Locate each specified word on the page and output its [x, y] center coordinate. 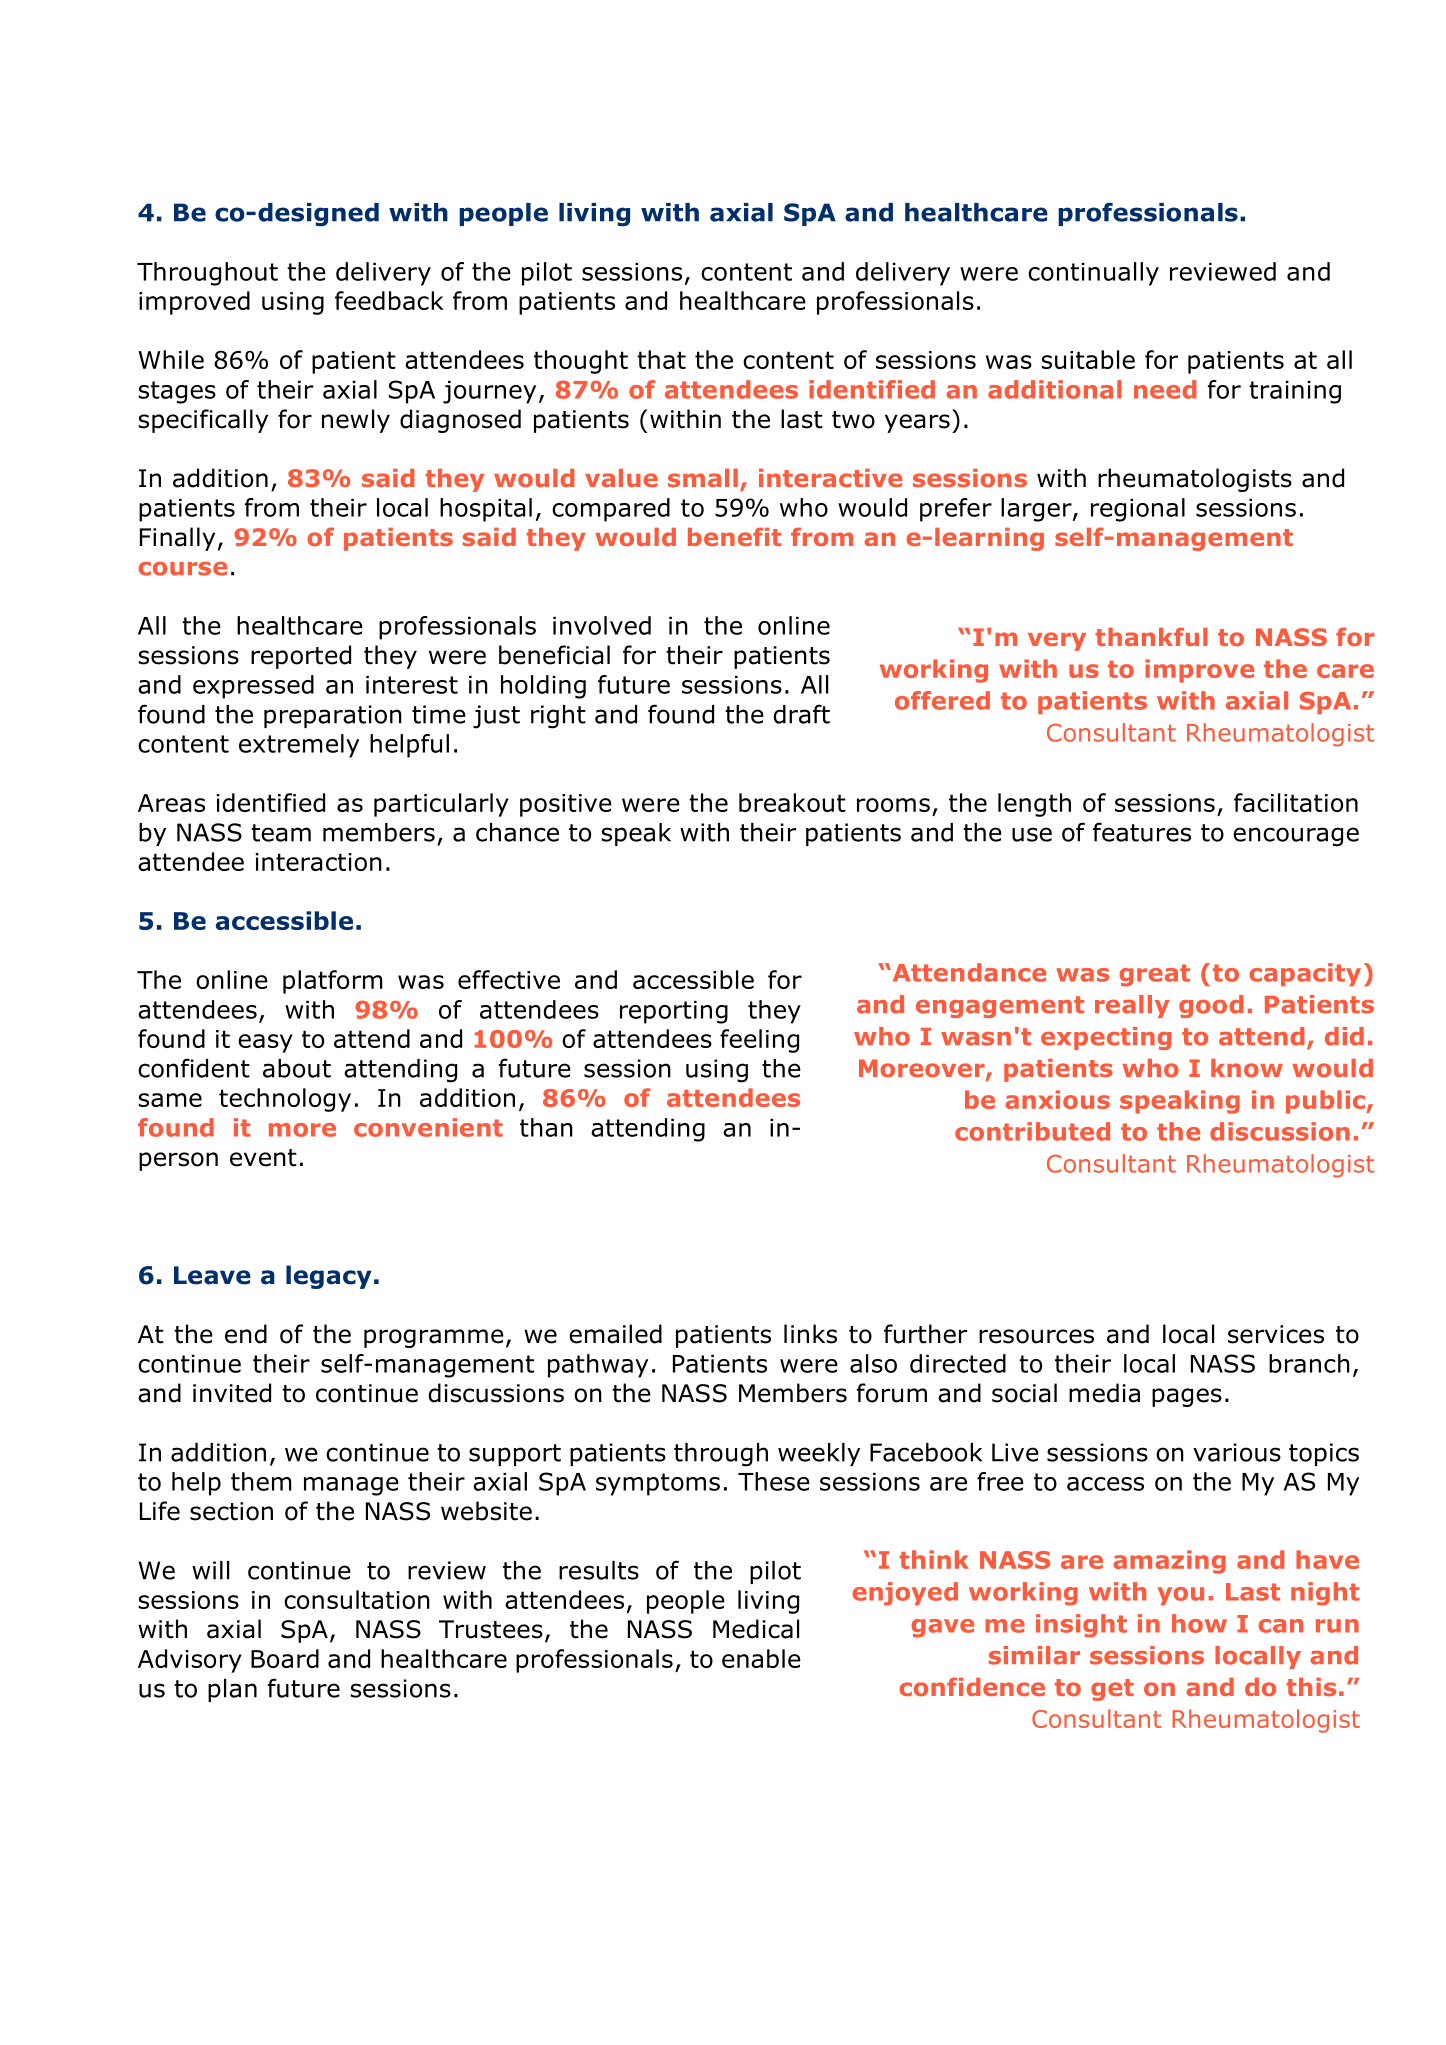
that [661, 359]
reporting [674, 1012]
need [1165, 389]
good [1211, 1006]
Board [285, 1658]
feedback [389, 300]
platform [332, 982]
